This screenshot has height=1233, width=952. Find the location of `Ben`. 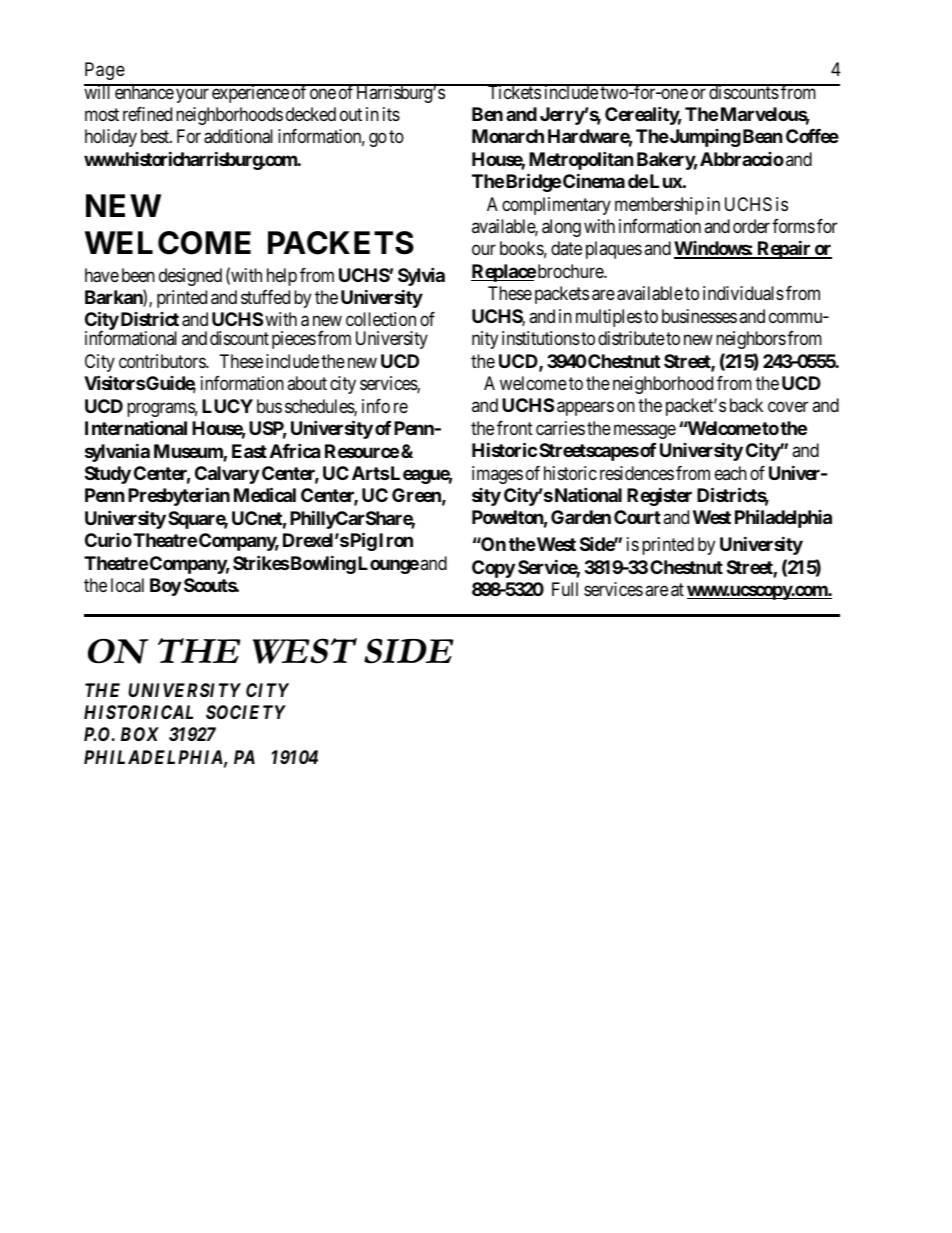

Ben is located at coordinates (487, 114).
